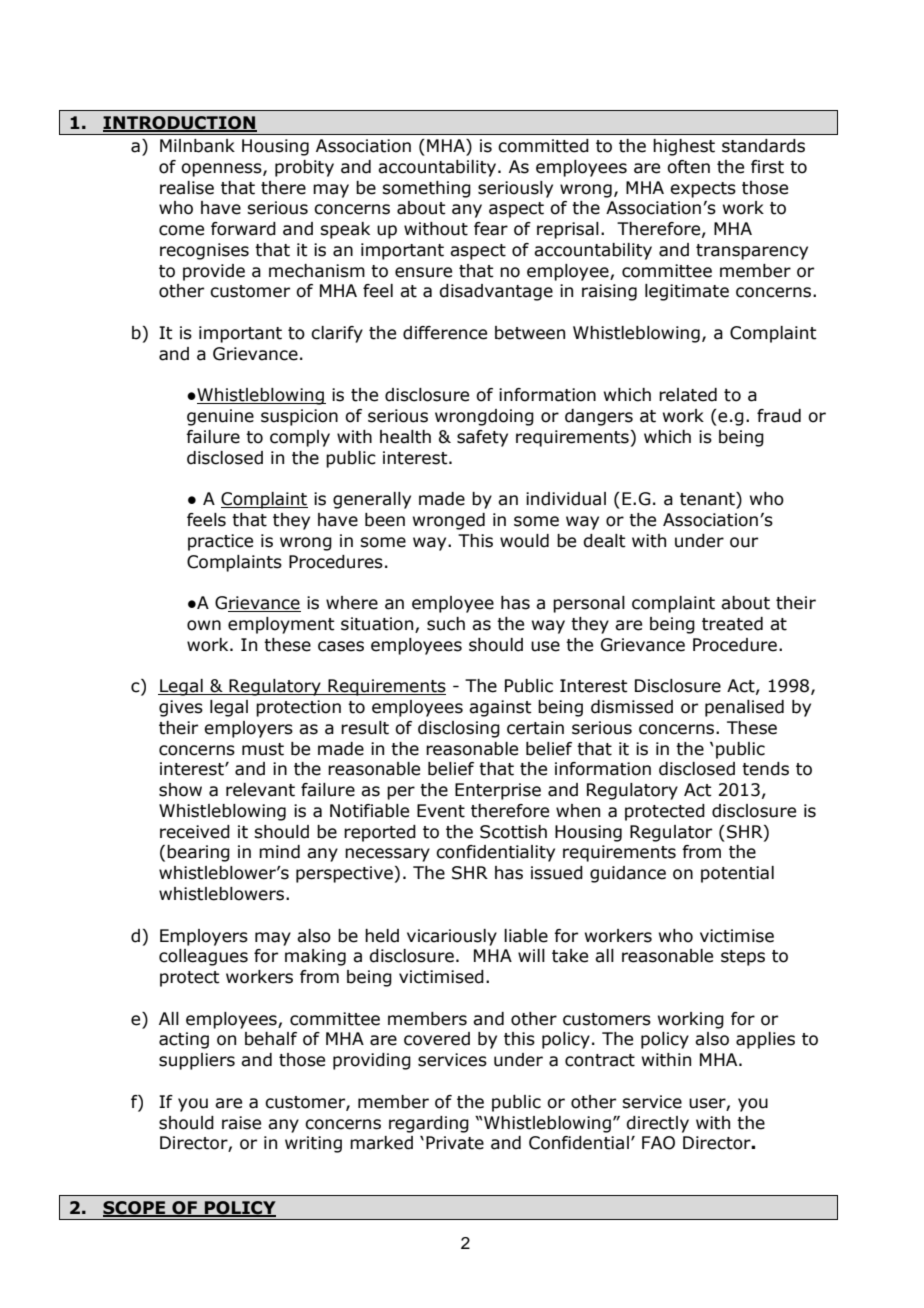  Describe the element at coordinates (543, 146) in the document. I see `committed` at that location.
